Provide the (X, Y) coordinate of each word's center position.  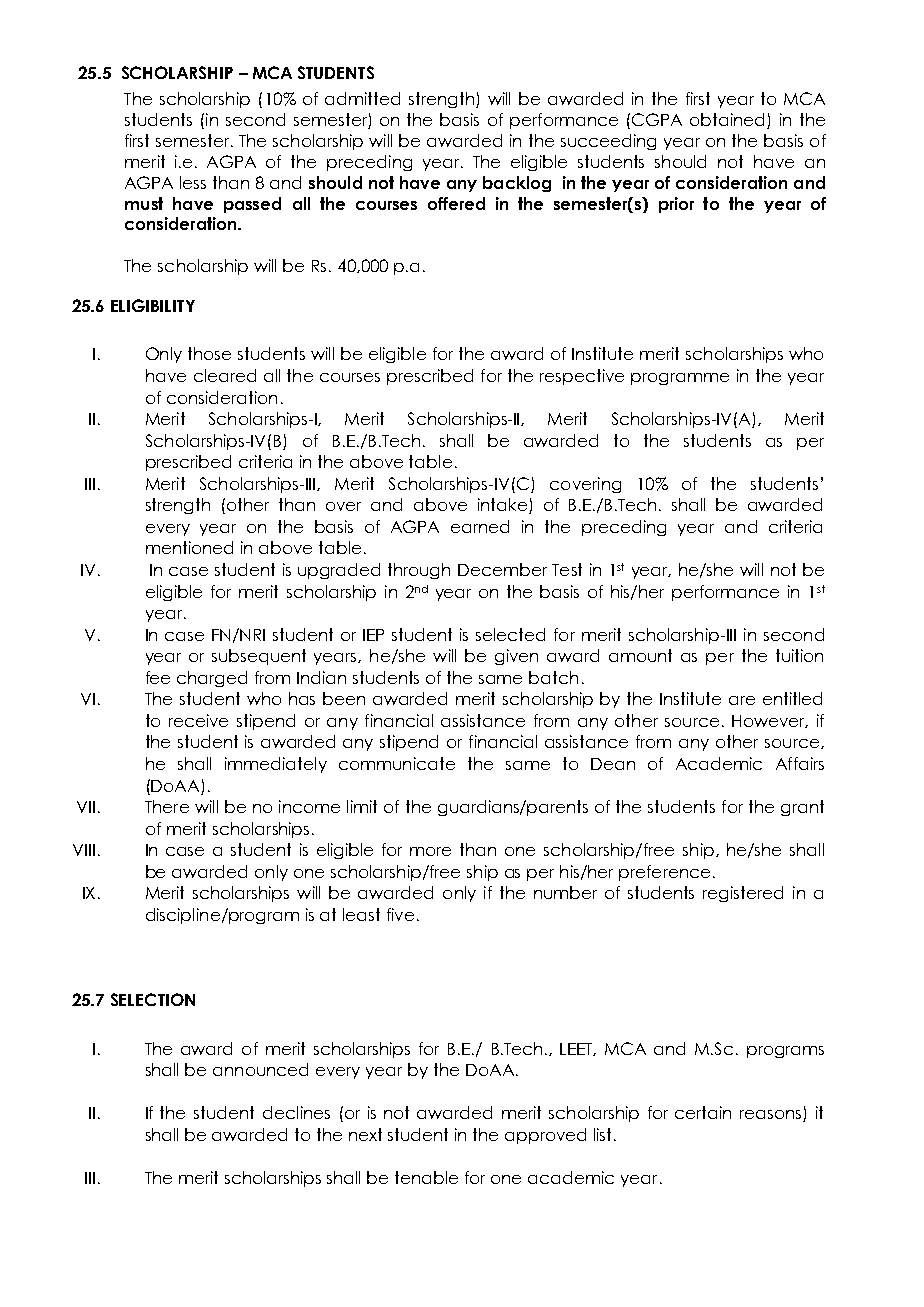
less (193, 182)
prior (676, 205)
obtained (727, 119)
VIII (84, 850)
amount (640, 655)
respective (582, 377)
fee (158, 677)
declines (296, 1112)
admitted (362, 98)
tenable (426, 1177)
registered (743, 894)
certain (703, 1112)
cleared (225, 375)
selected (510, 634)
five (400, 914)
